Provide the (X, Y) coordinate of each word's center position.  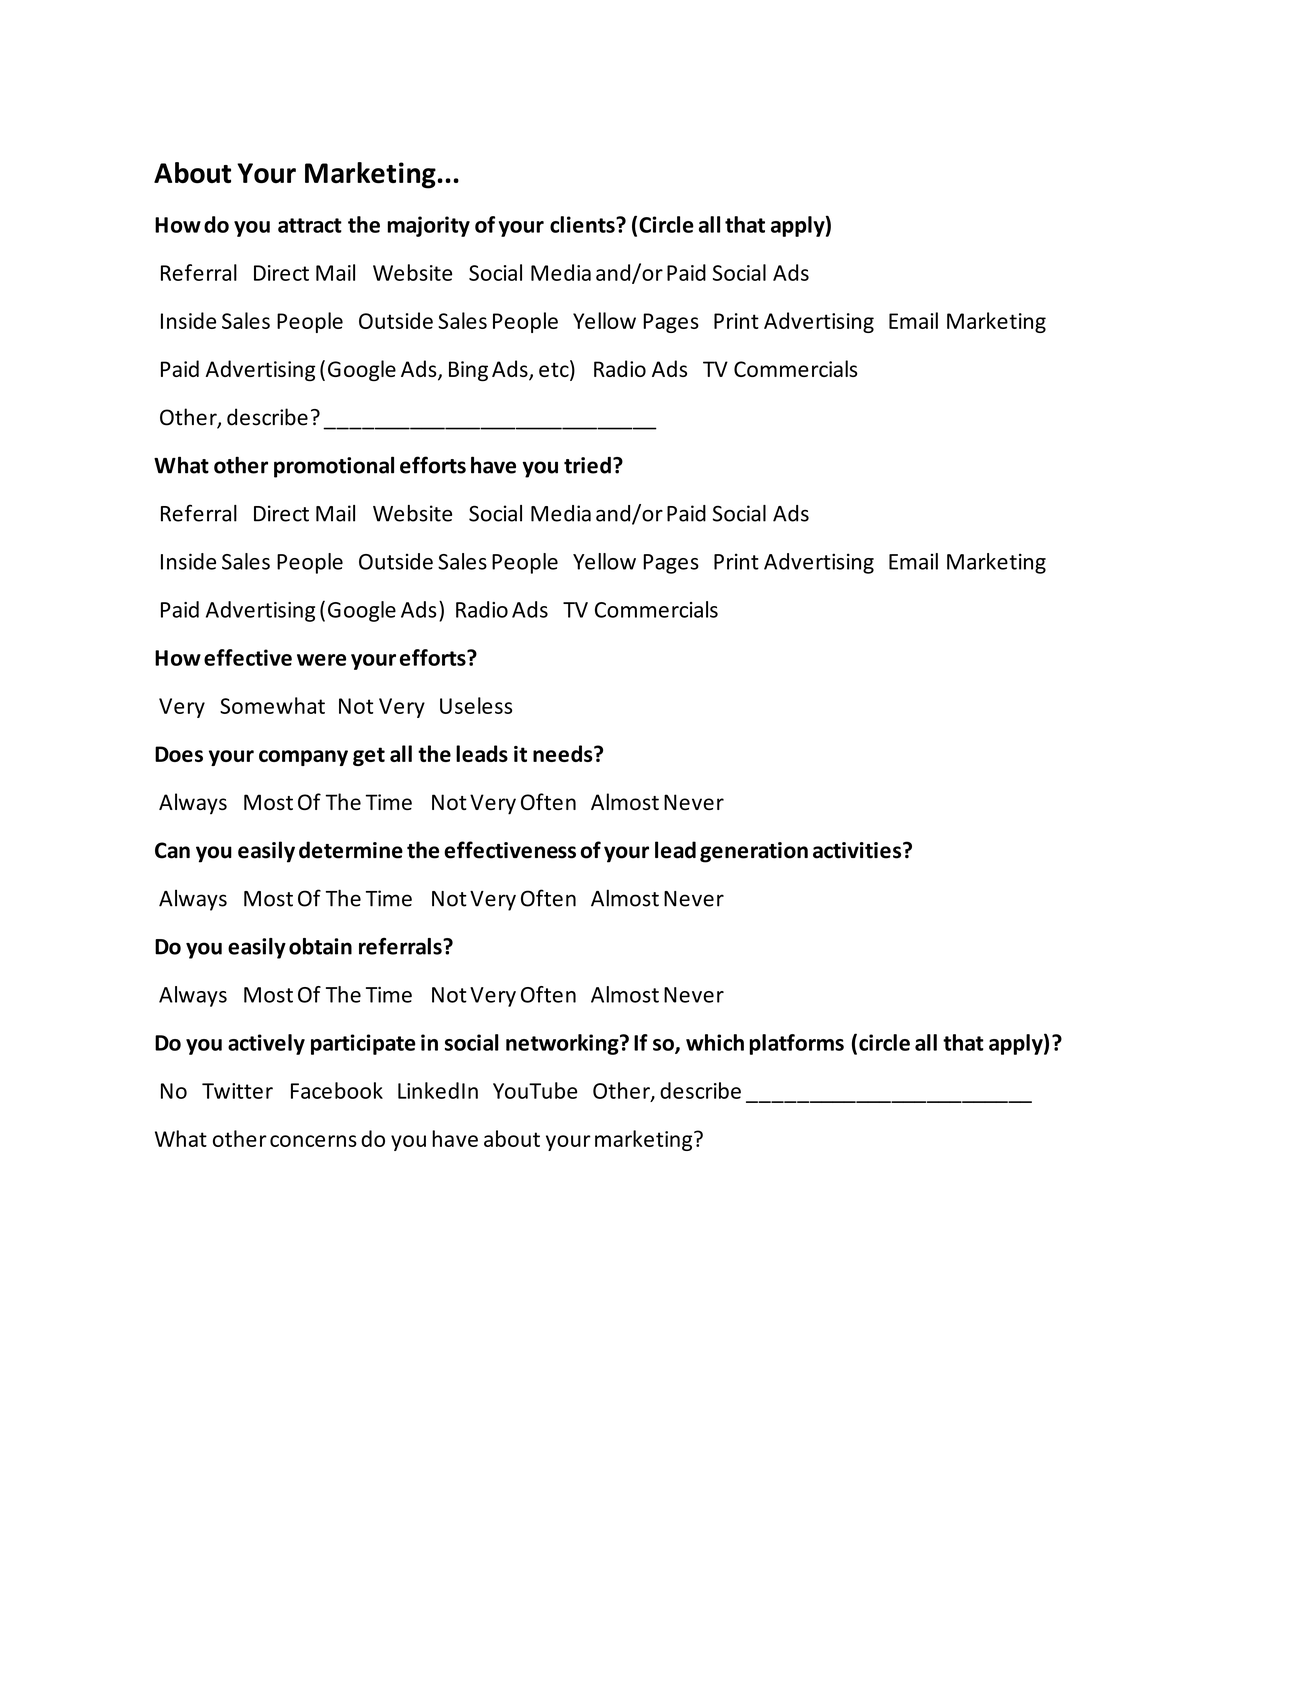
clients (583, 224)
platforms (796, 1044)
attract (310, 225)
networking (563, 1044)
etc (555, 370)
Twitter (237, 1091)
